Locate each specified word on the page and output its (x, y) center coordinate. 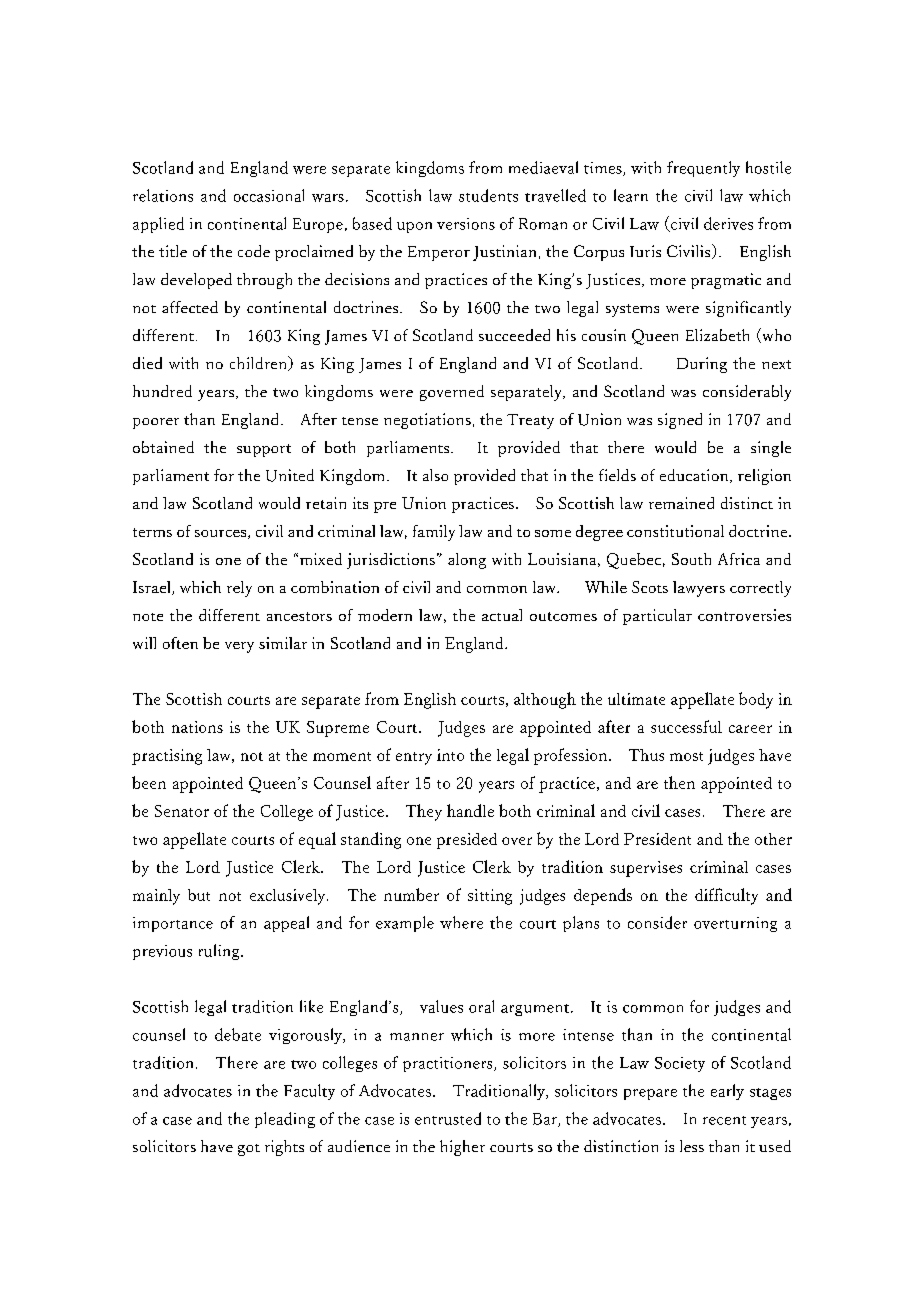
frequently (703, 169)
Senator (182, 811)
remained (681, 503)
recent (724, 1120)
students (488, 195)
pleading (285, 1120)
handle (470, 810)
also (435, 475)
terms (152, 532)
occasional (269, 195)
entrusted (448, 1118)
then (679, 782)
